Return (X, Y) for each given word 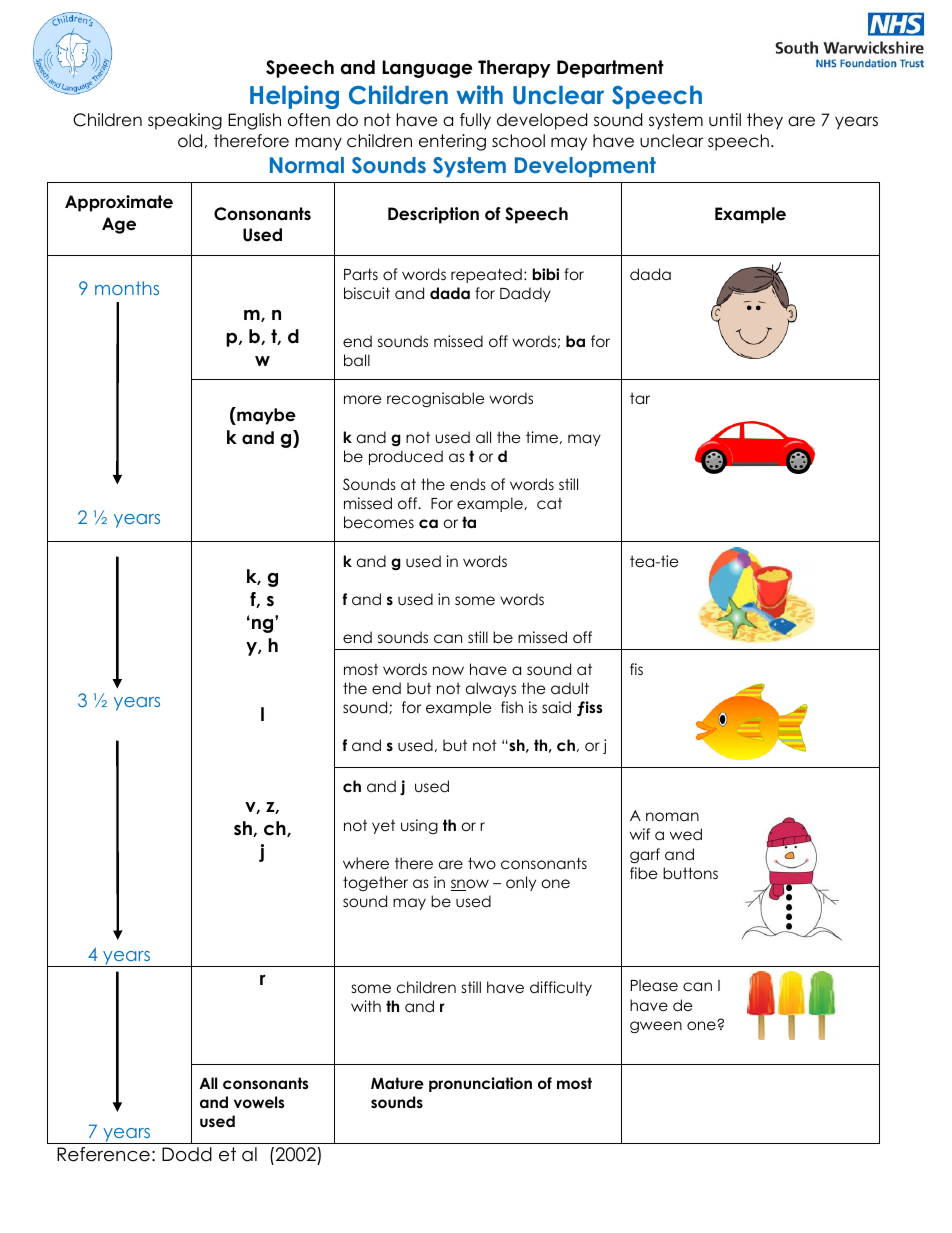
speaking (185, 121)
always (491, 689)
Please (654, 985)
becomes (379, 522)
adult (570, 688)
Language (427, 69)
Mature (397, 1083)
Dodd (187, 1154)
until (725, 120)
